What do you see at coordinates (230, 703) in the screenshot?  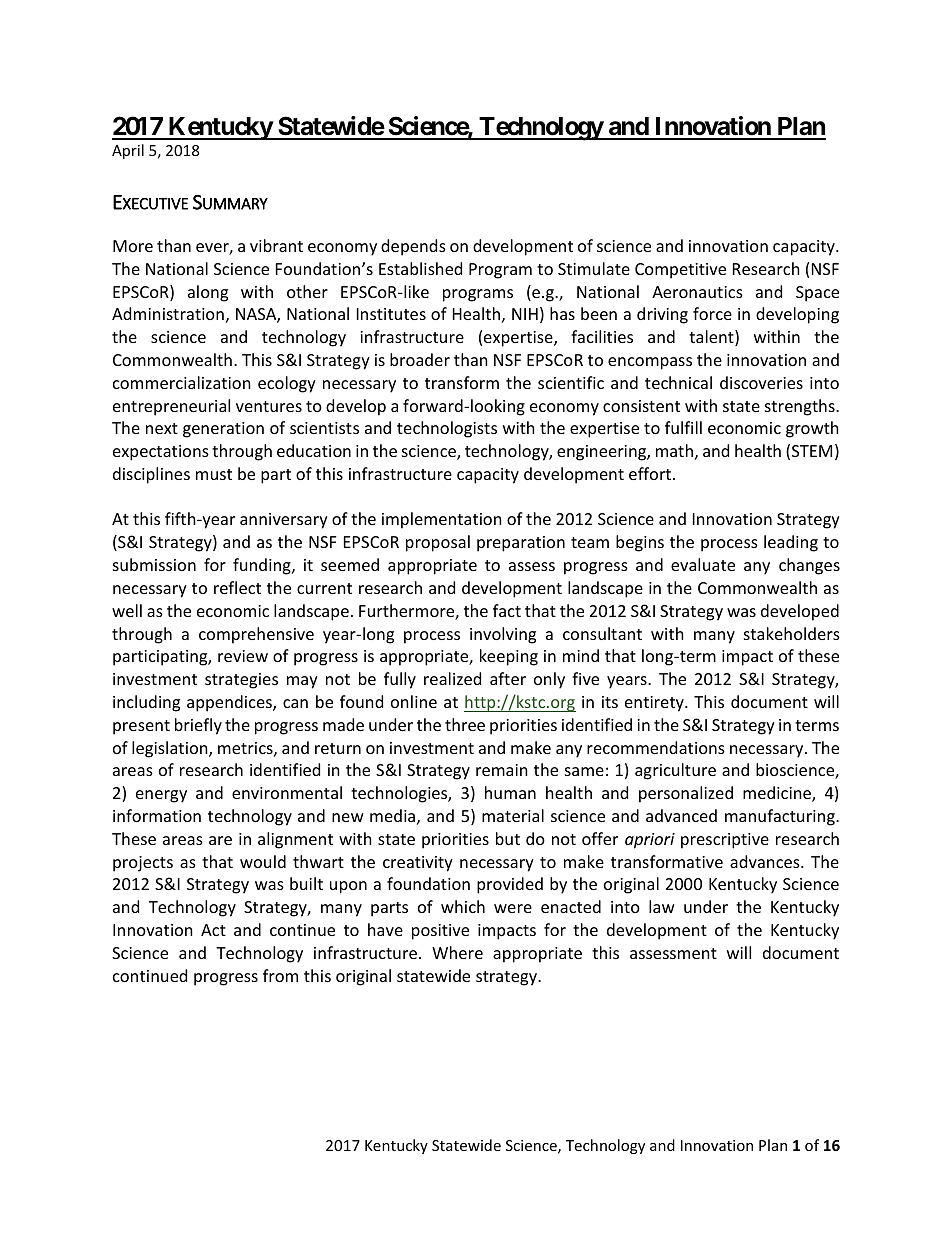 I see `appendices` at bounding box center [230, 703].
